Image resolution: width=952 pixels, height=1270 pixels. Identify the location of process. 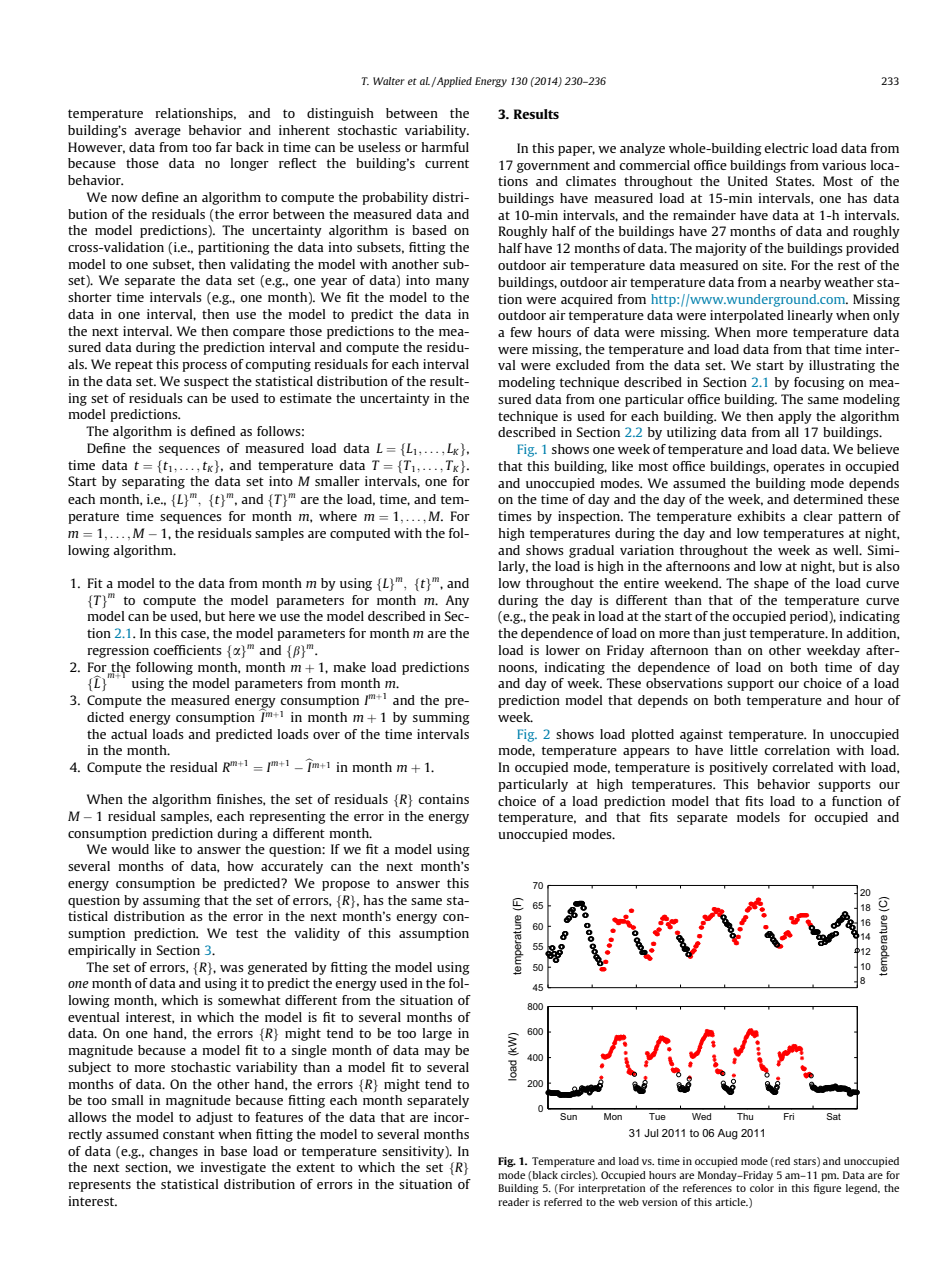
(204, 367).
